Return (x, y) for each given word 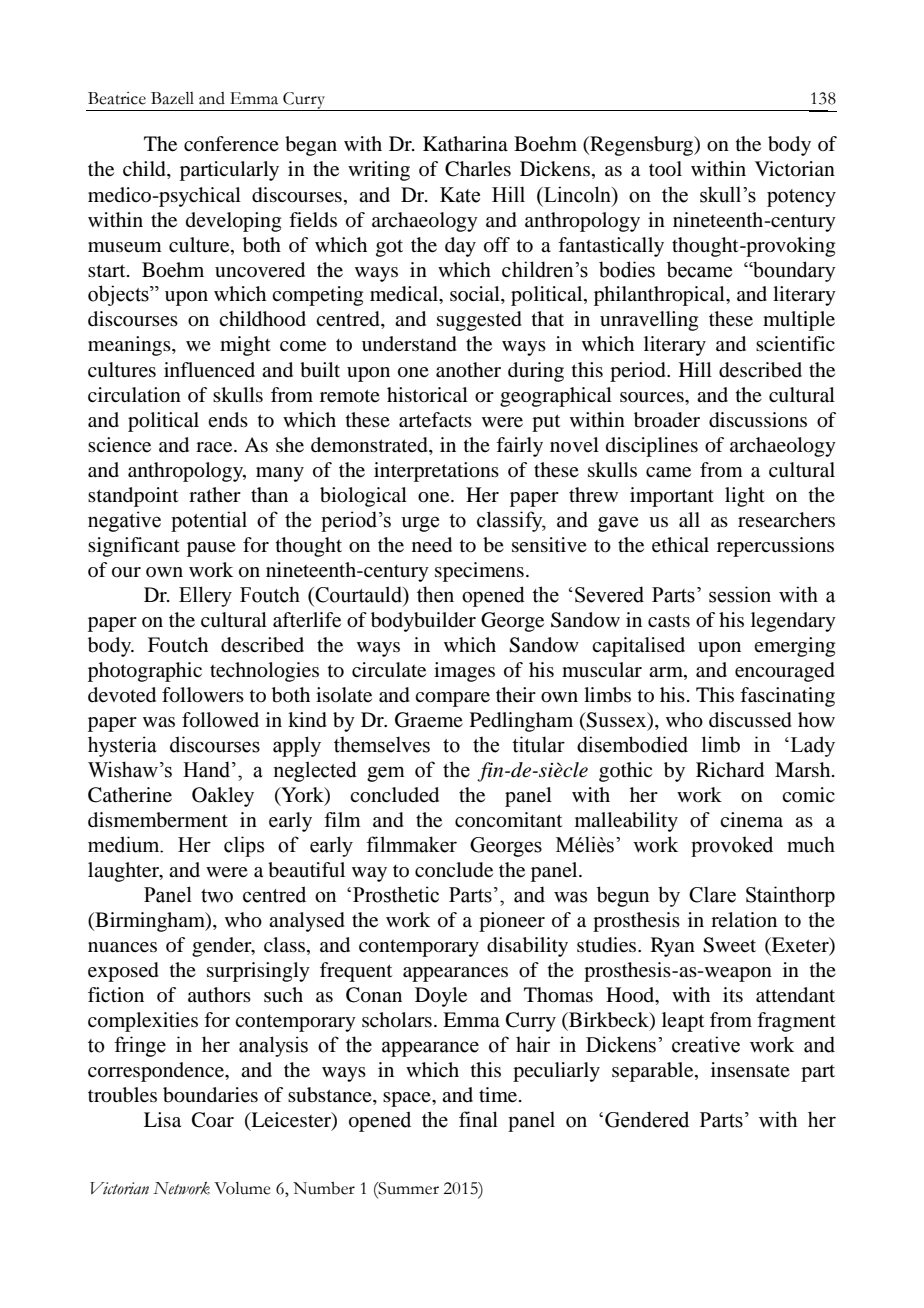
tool (665, 169)
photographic (145, 672)
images (464, 672)
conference (231, 144)
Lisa (162, 1120)
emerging (794, 647)
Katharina (465, 144)
